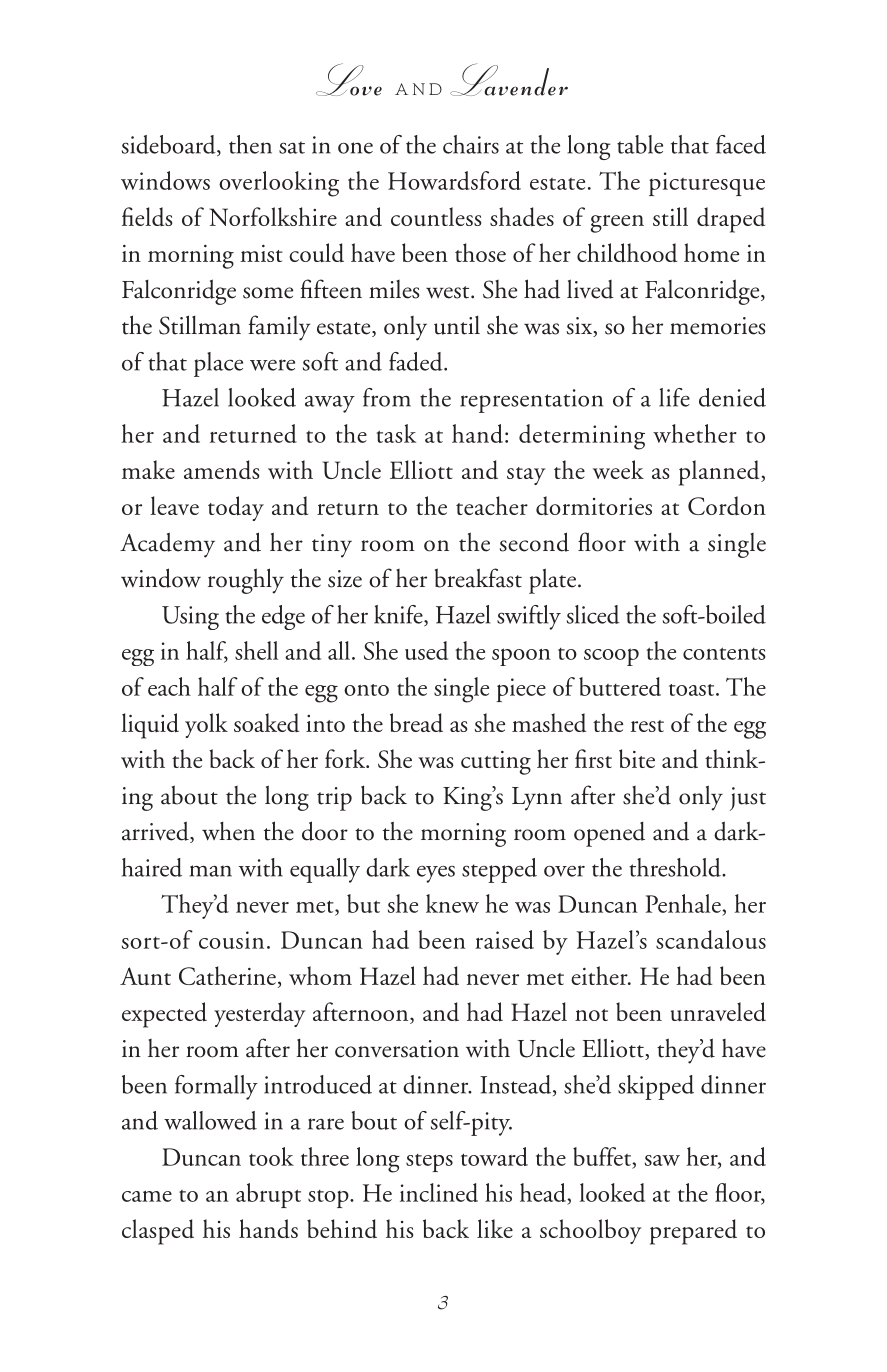 This screenshot has height=1372, width=887. I want to click on cutting, so click(496, 763).
